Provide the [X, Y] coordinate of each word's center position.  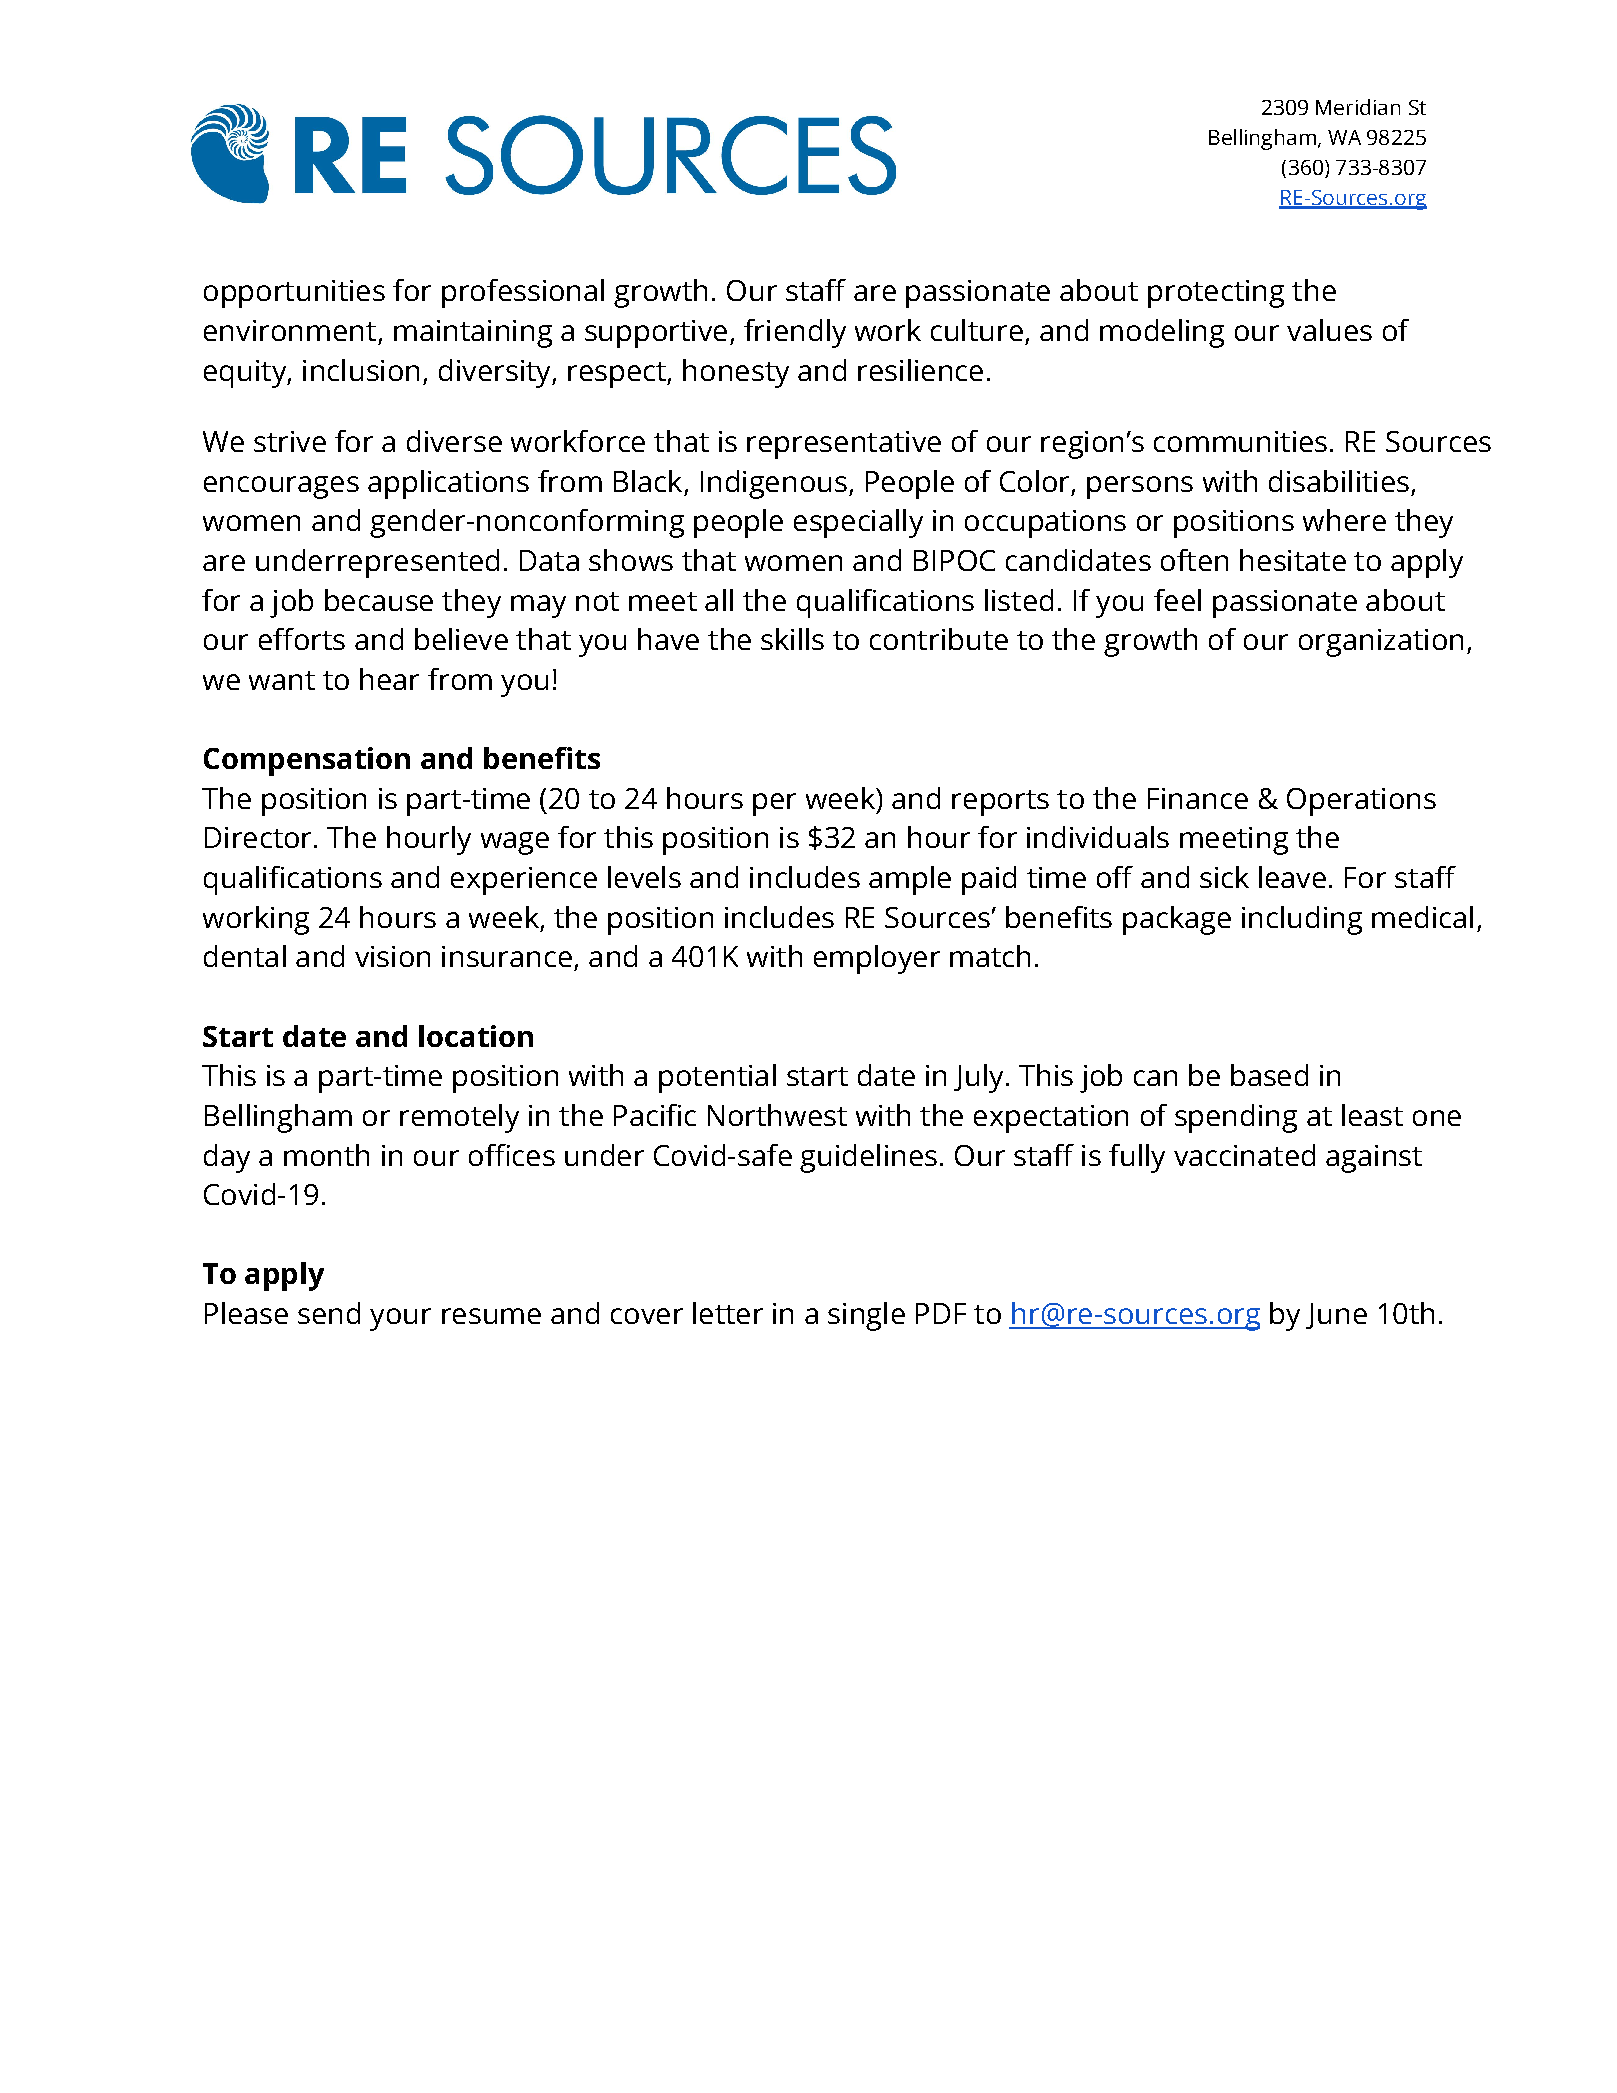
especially [858, 523]
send [329, 1313]
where [1344, 520]
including [1302, 920]
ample [910, 880]
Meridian [1358, 107]
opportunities [294, 294]
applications [448, 484]
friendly [795, 333]
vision [392, 956]
